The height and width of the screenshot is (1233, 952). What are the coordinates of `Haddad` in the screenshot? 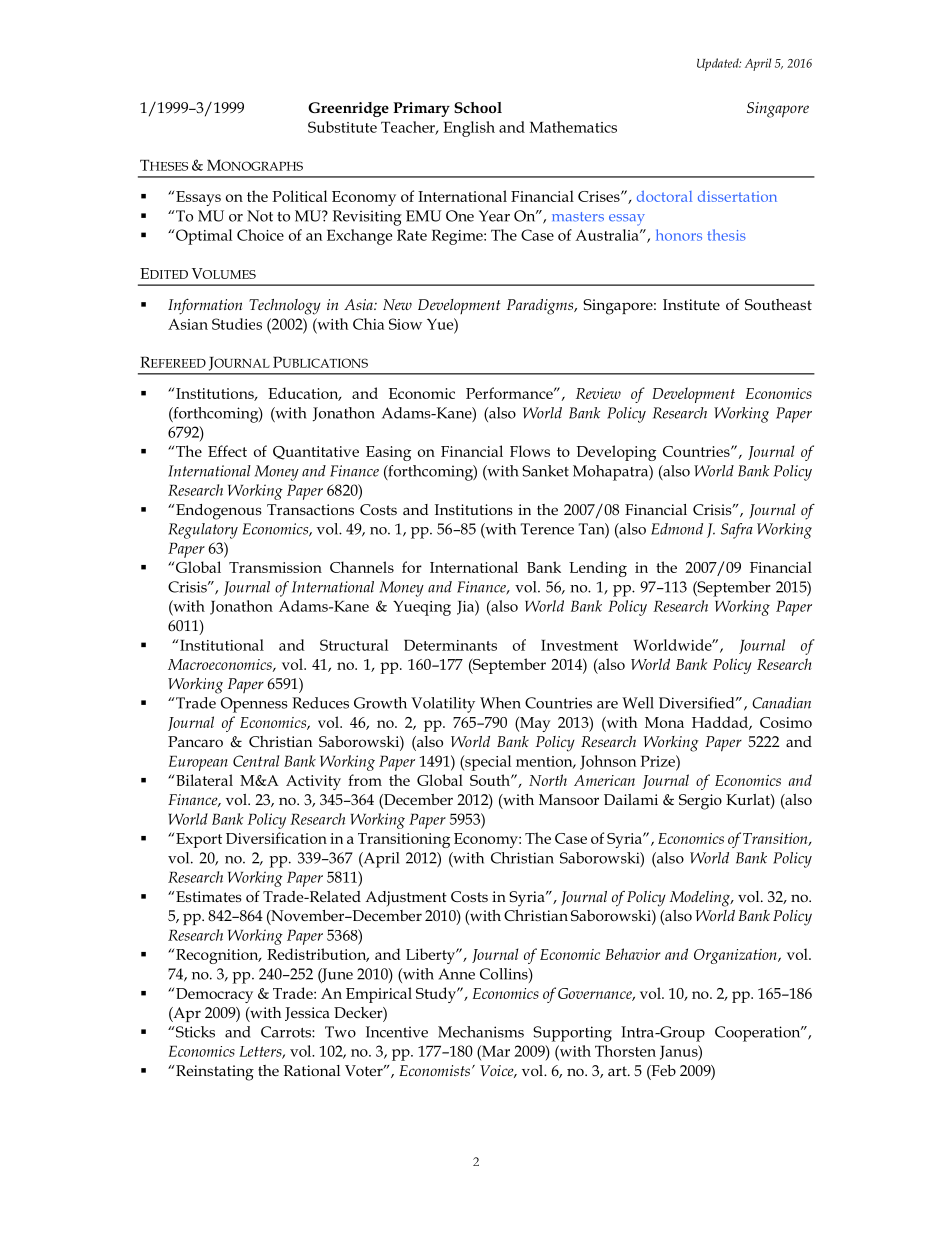 It's located at (721, 723).
